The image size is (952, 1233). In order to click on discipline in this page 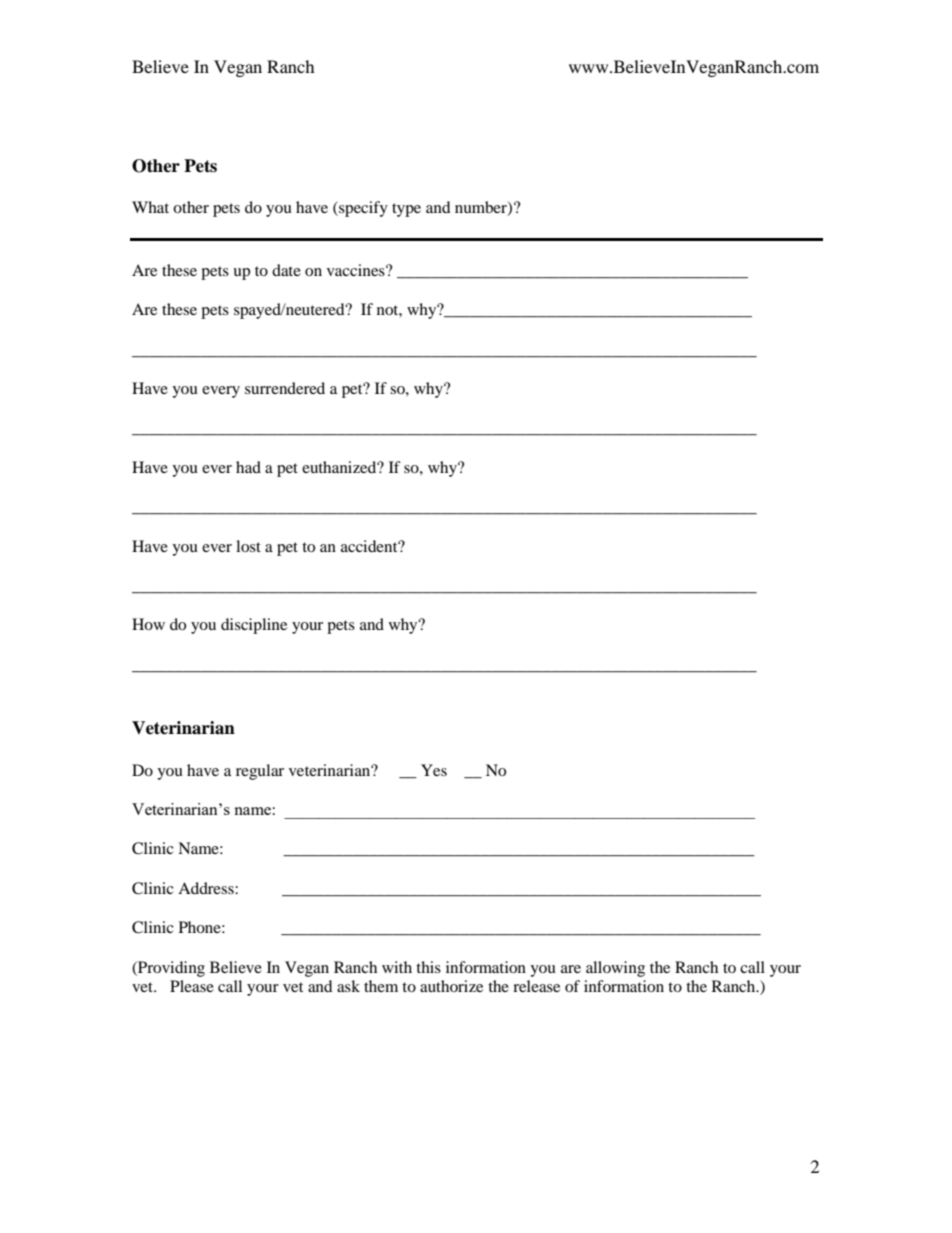, I will do `click(254, 626)`.
